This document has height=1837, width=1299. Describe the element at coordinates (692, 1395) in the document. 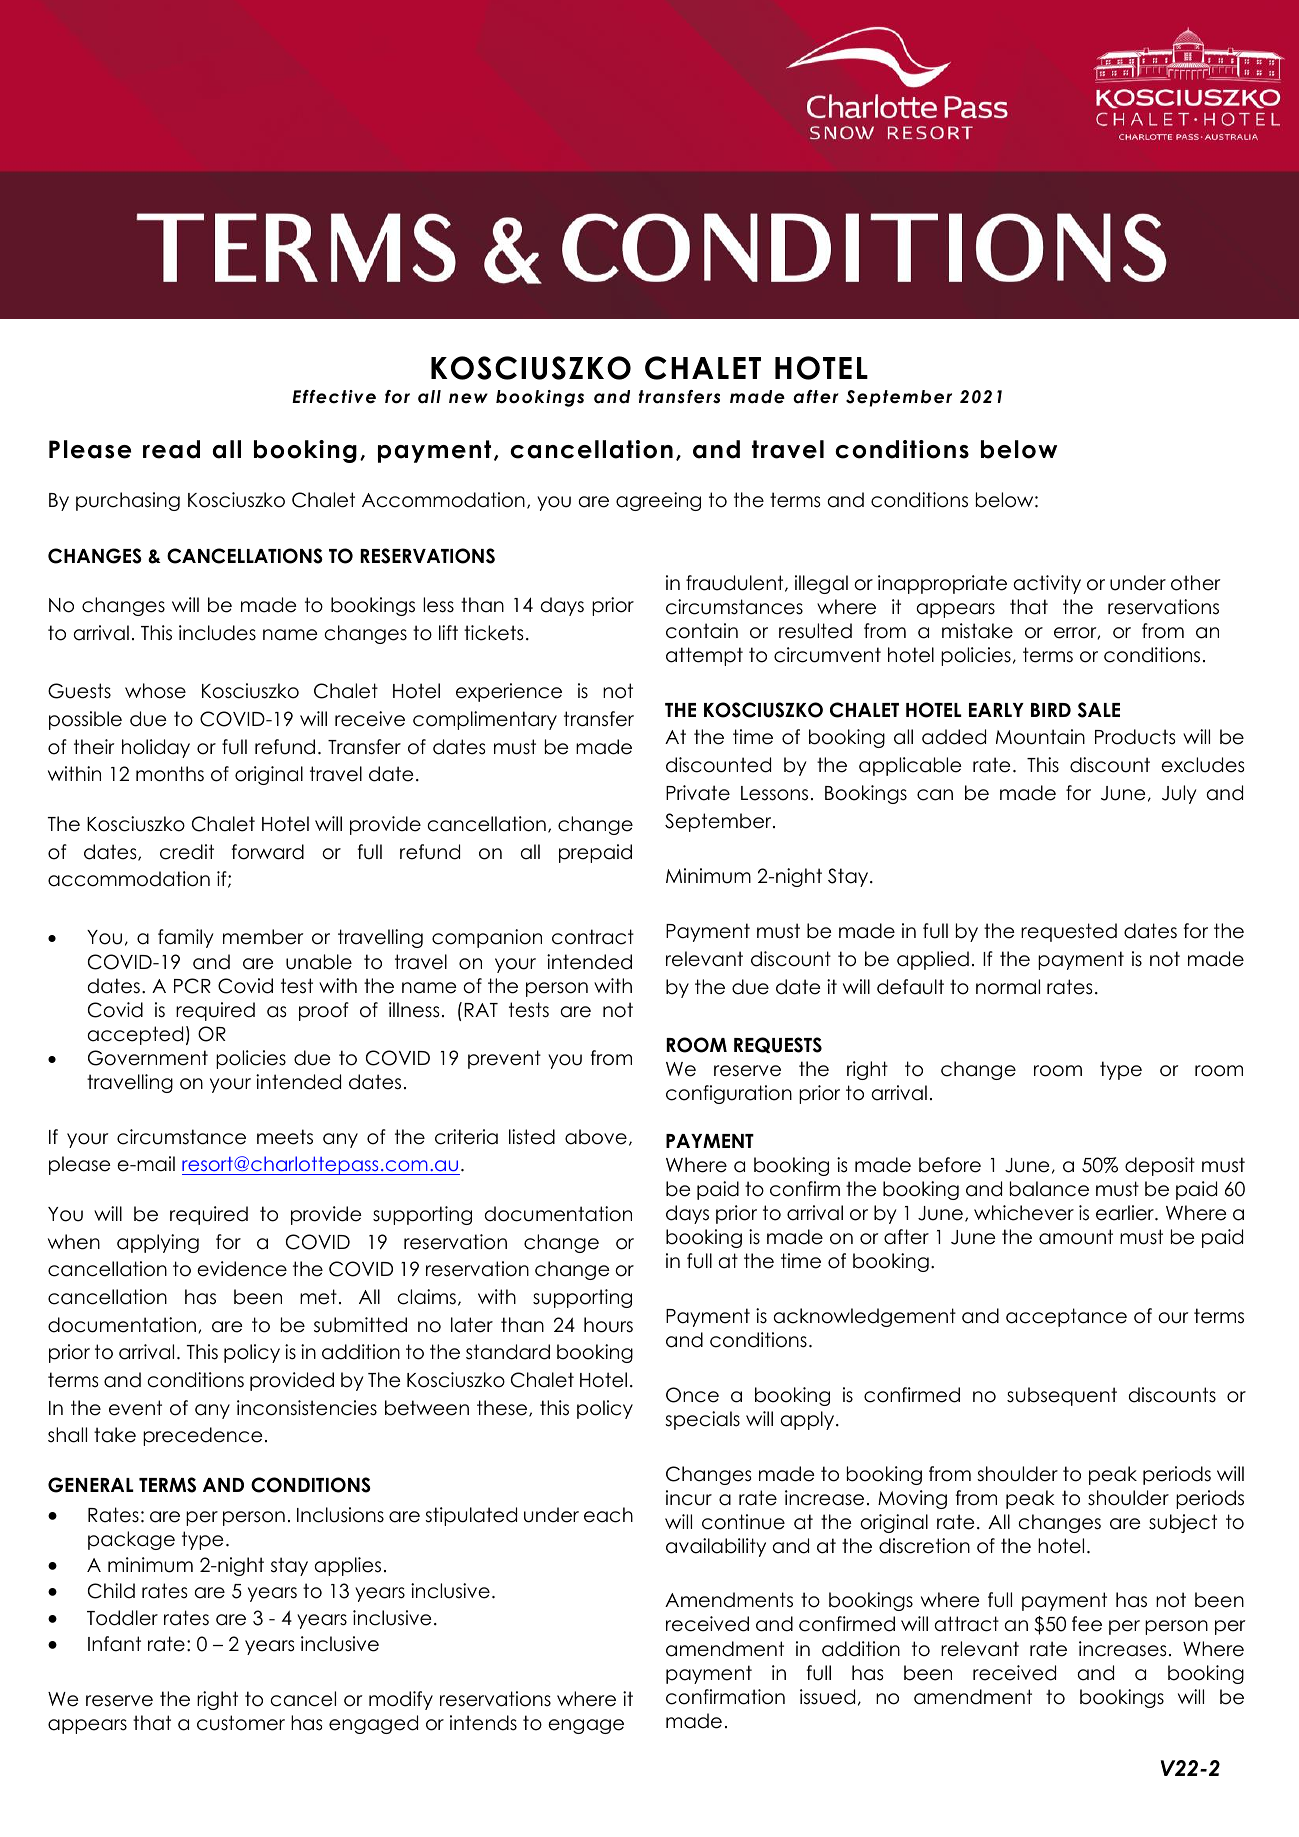

I see `Once` at that location.
